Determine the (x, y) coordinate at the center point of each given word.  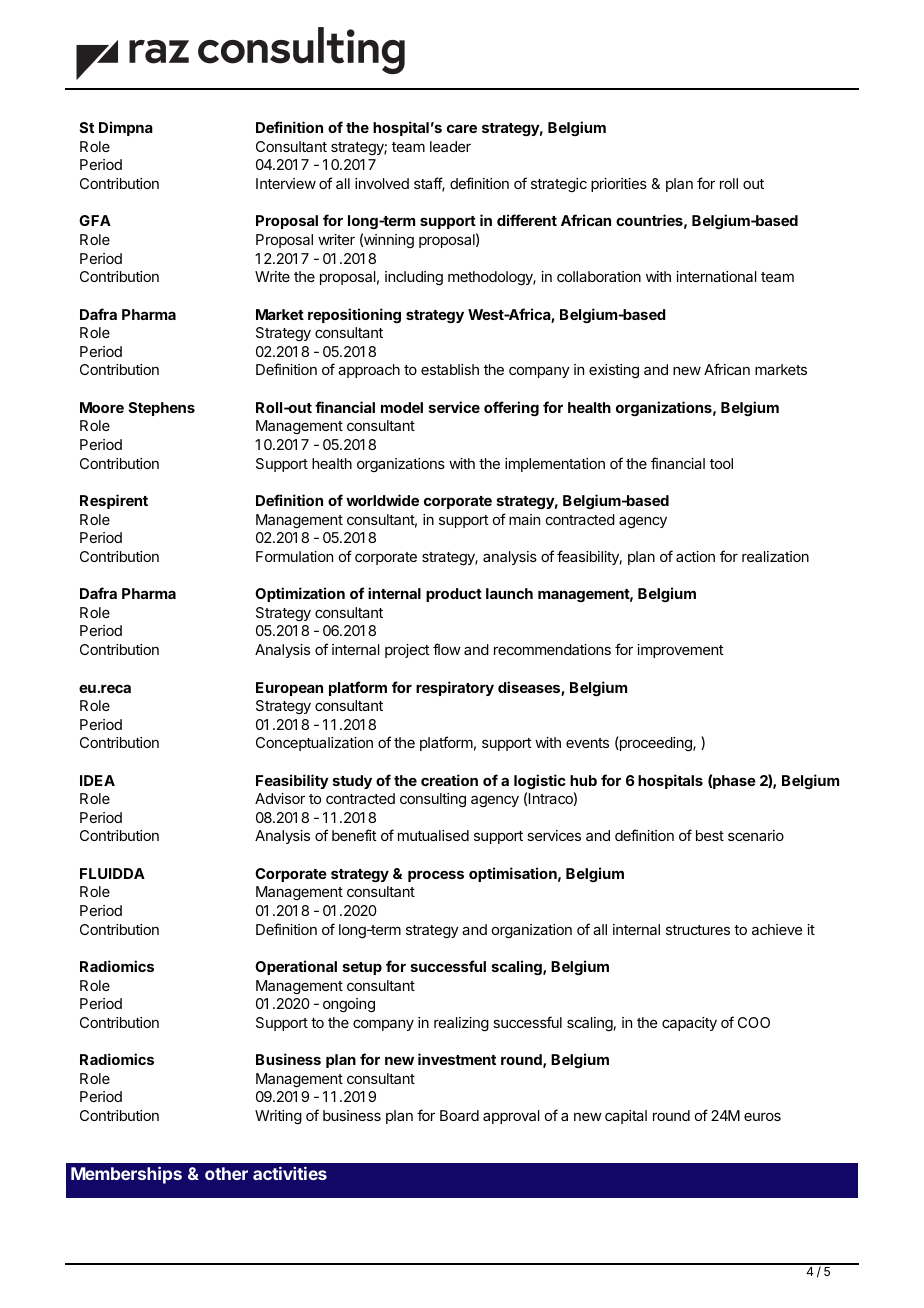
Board (459, 1115)
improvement (680, 651)
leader (450, 146)
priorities (619, 185)
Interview (286, 183)
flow (447, 649)
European (289, 689)
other (226, 1173)
